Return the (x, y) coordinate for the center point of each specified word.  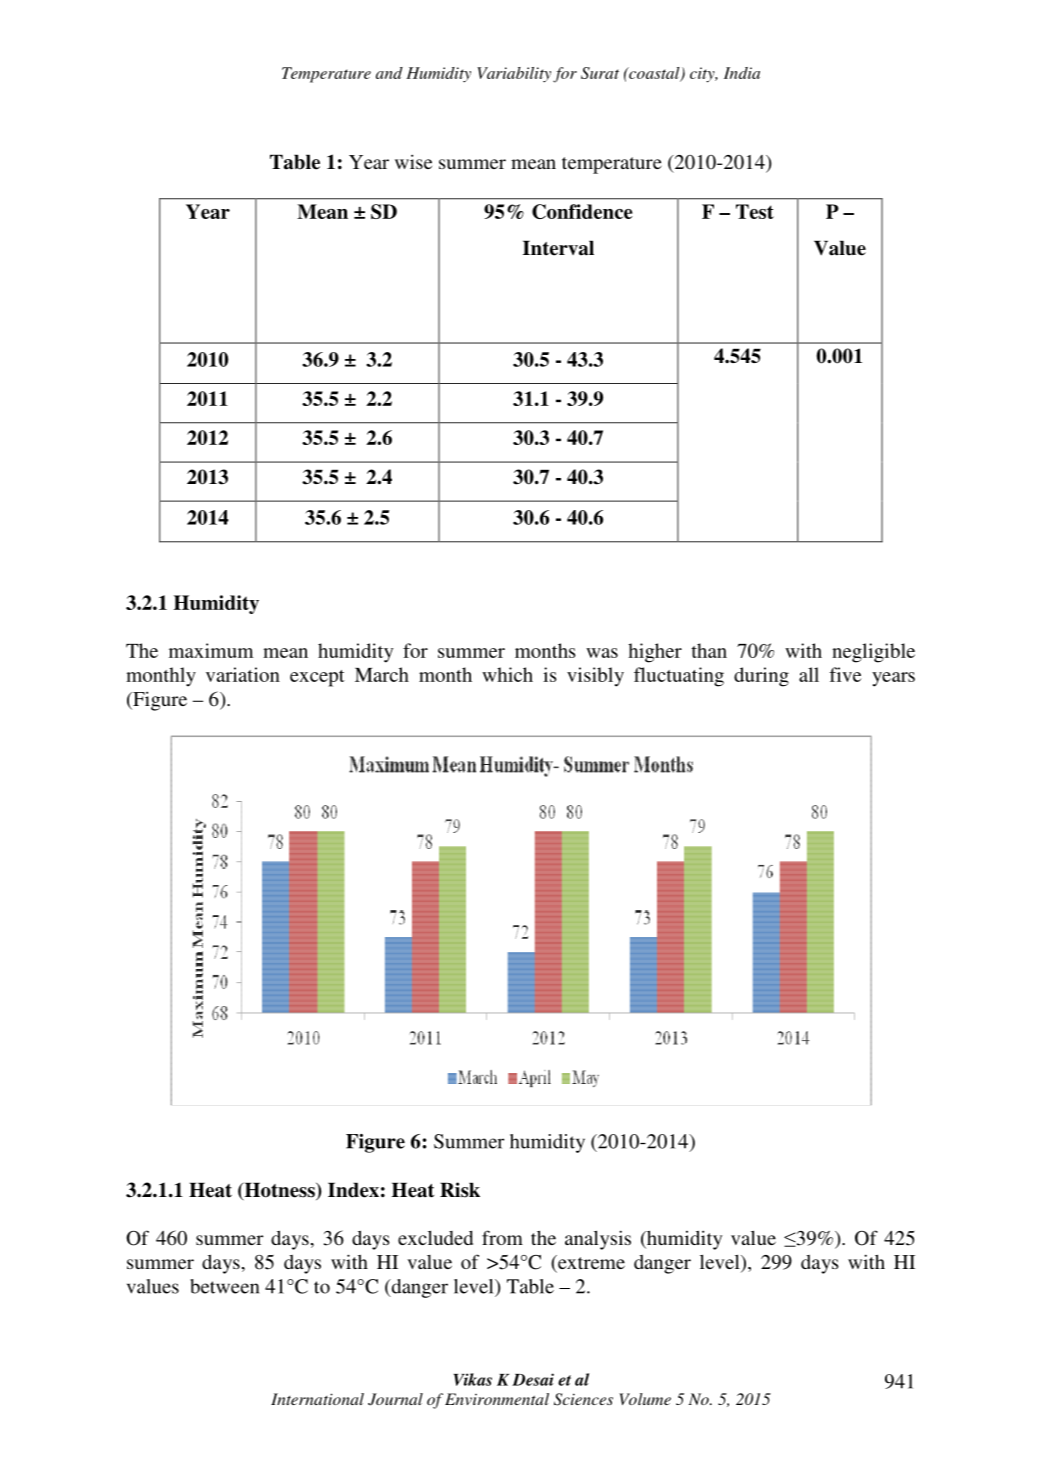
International (317, 1399)
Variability (514, 75)
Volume (645, 1399)
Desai (533, 1379)
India (742, 73)
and (389, 73)
